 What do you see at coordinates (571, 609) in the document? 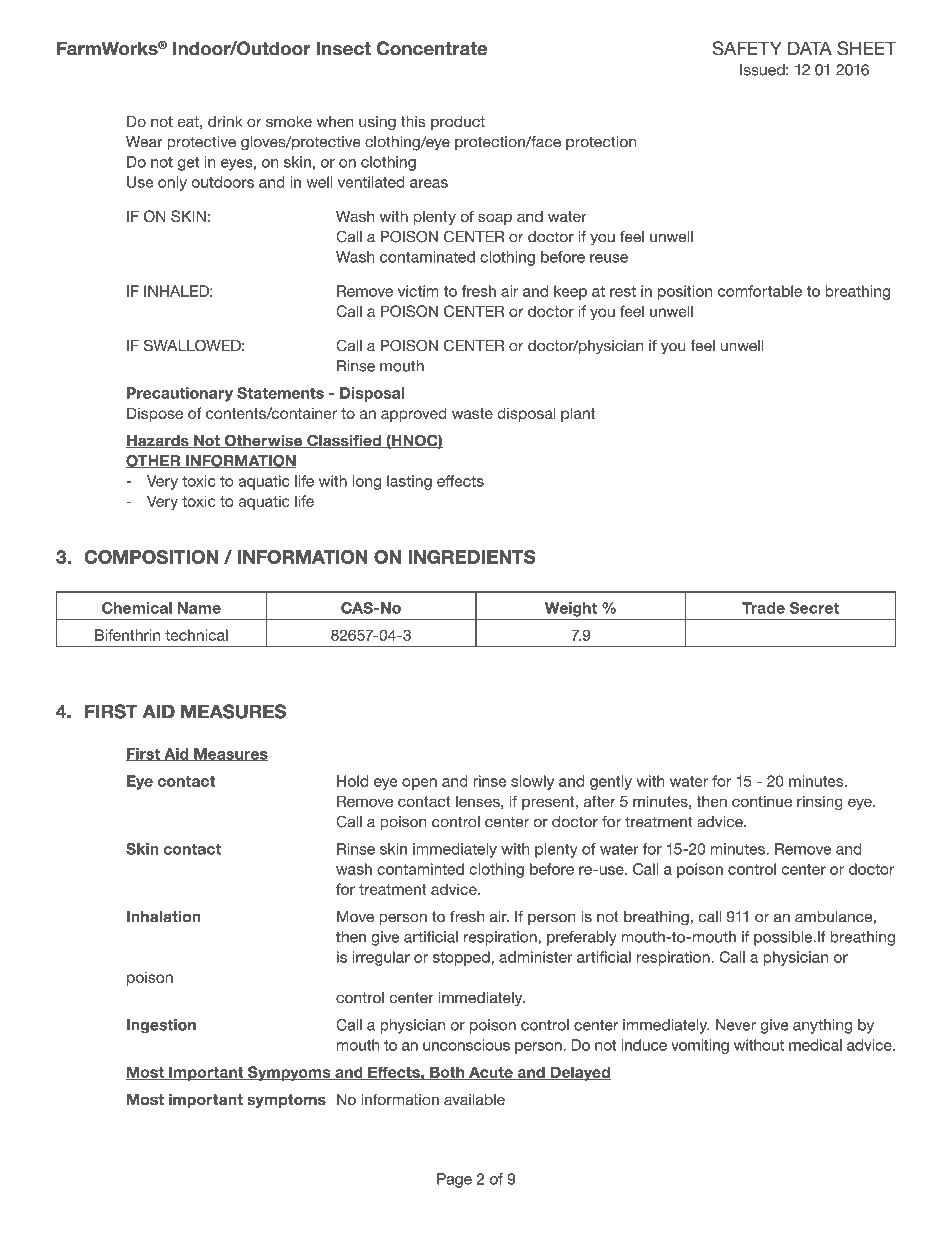
I see `Weight` at bounding box center [571, 609].
